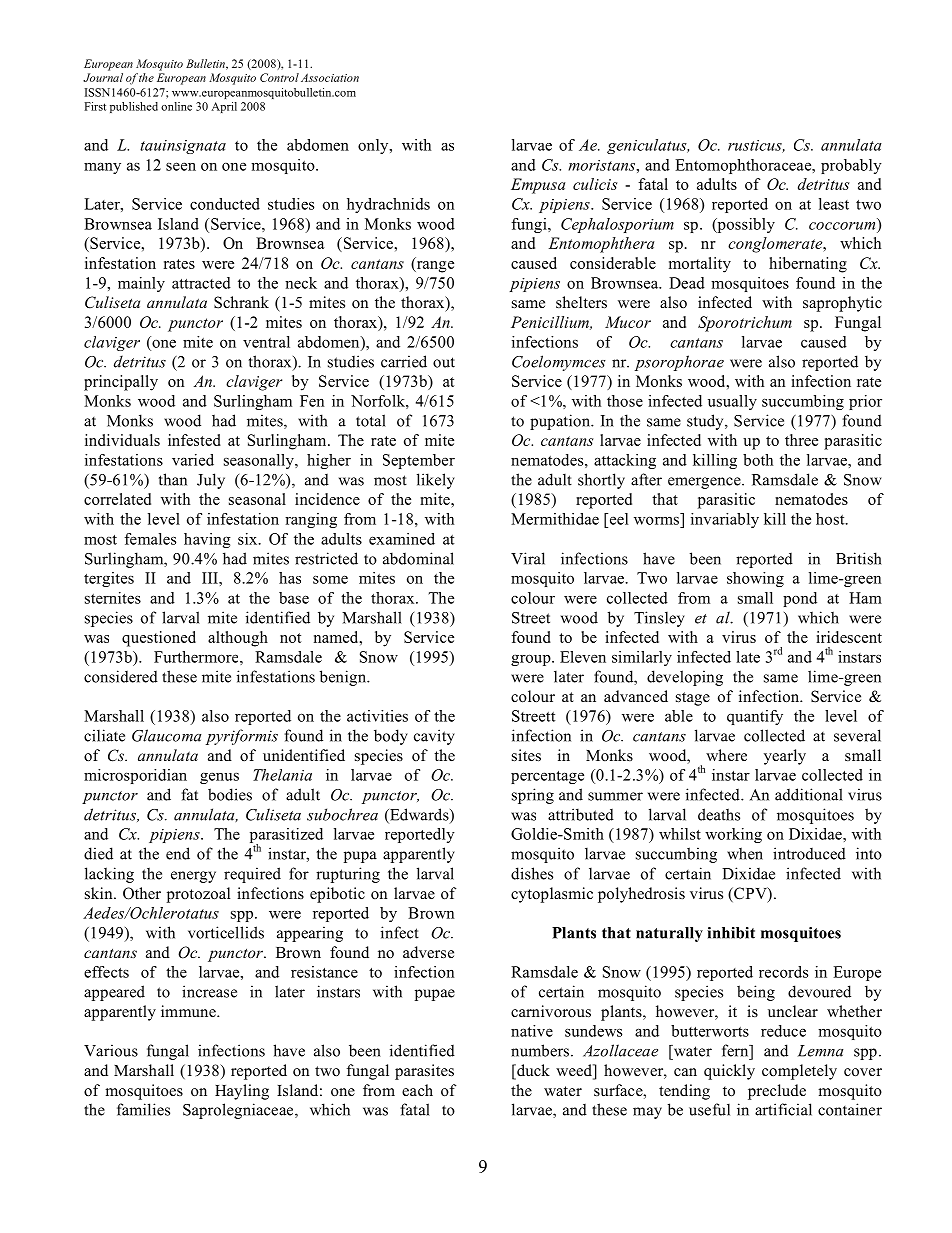 This screenshot has height=1233, width=952. I want to click on preclude, so click(777, 1092).
